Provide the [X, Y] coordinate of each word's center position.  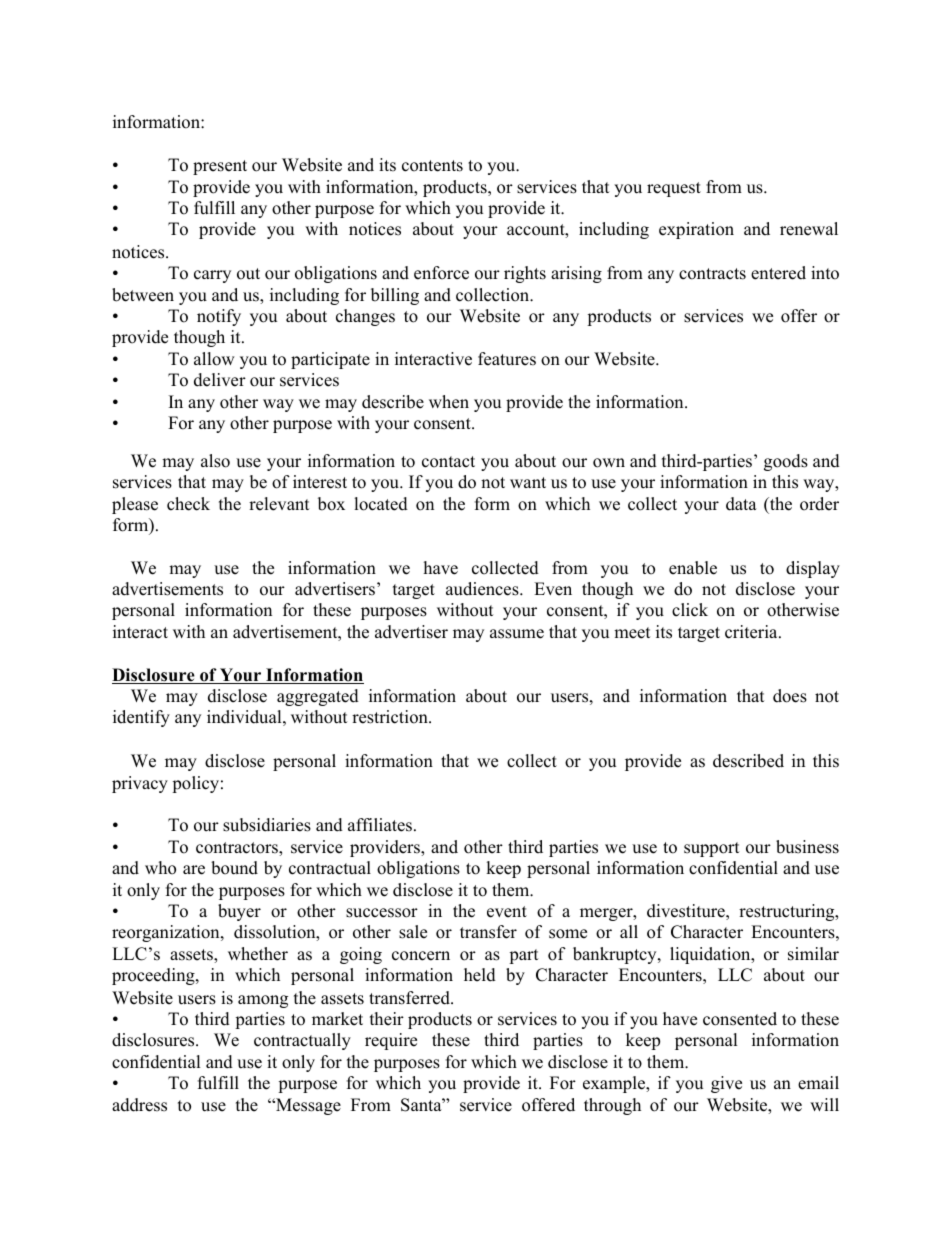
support [712, 849]
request [674, 189]
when [449, 402]
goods [786, 462]
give [726, 1084]
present [220, 167]
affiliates [380, 825]
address [139, 1105]
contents [432, 166]
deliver [220, 380]
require [391, 1041]
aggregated [318, 697]
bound [234, 868]
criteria [751, 632]
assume [517, 634]
